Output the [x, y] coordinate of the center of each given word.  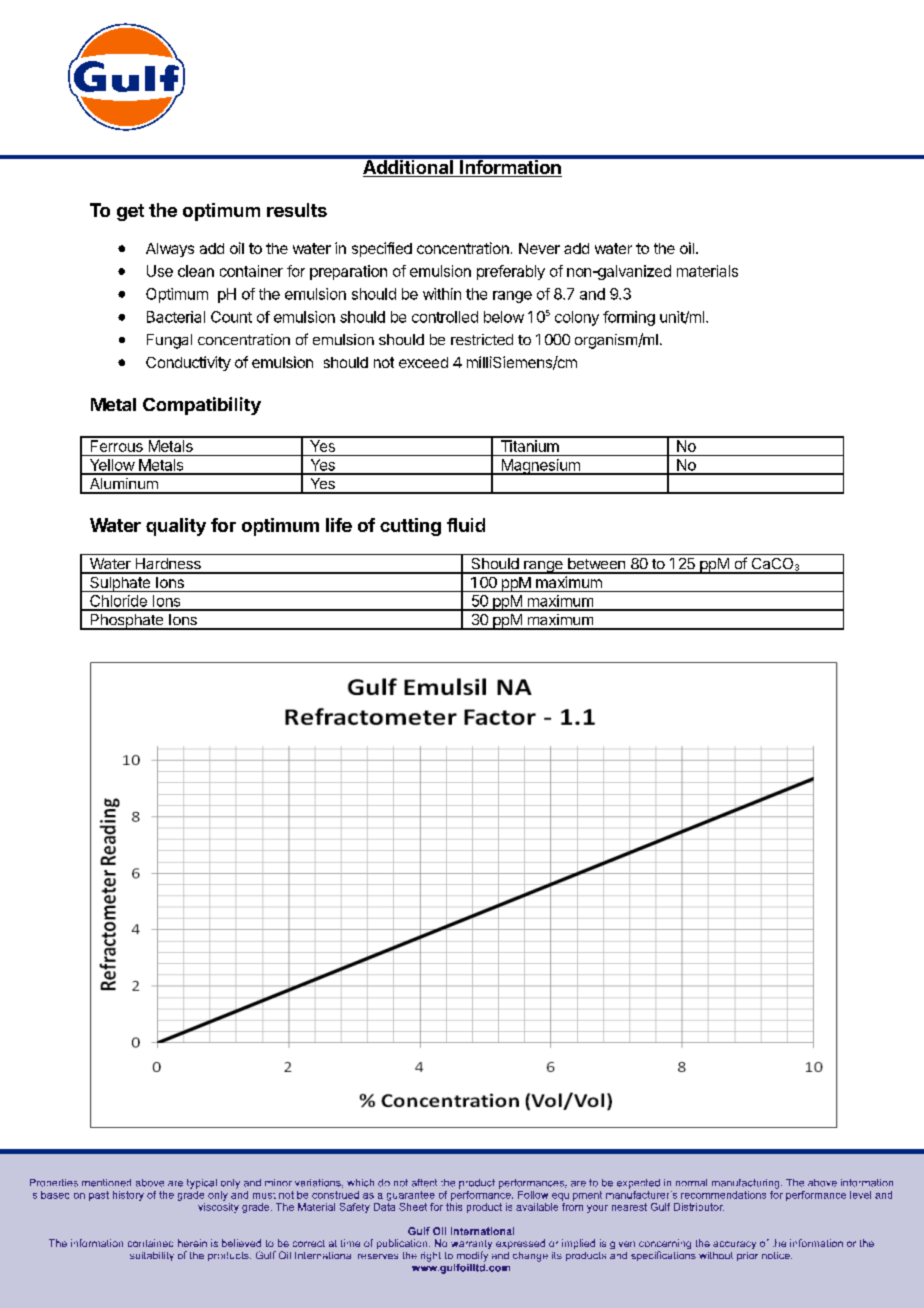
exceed [423, 362]
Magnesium [540, 467]
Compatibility [202, 406]
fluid [466, 525]
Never [539, 248]
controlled [445, 317]
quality [176, 527]
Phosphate [127, 622]
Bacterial [176, 317]
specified [382, 249]
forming [629, 318]
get [130, 212]
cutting [410, 527]
